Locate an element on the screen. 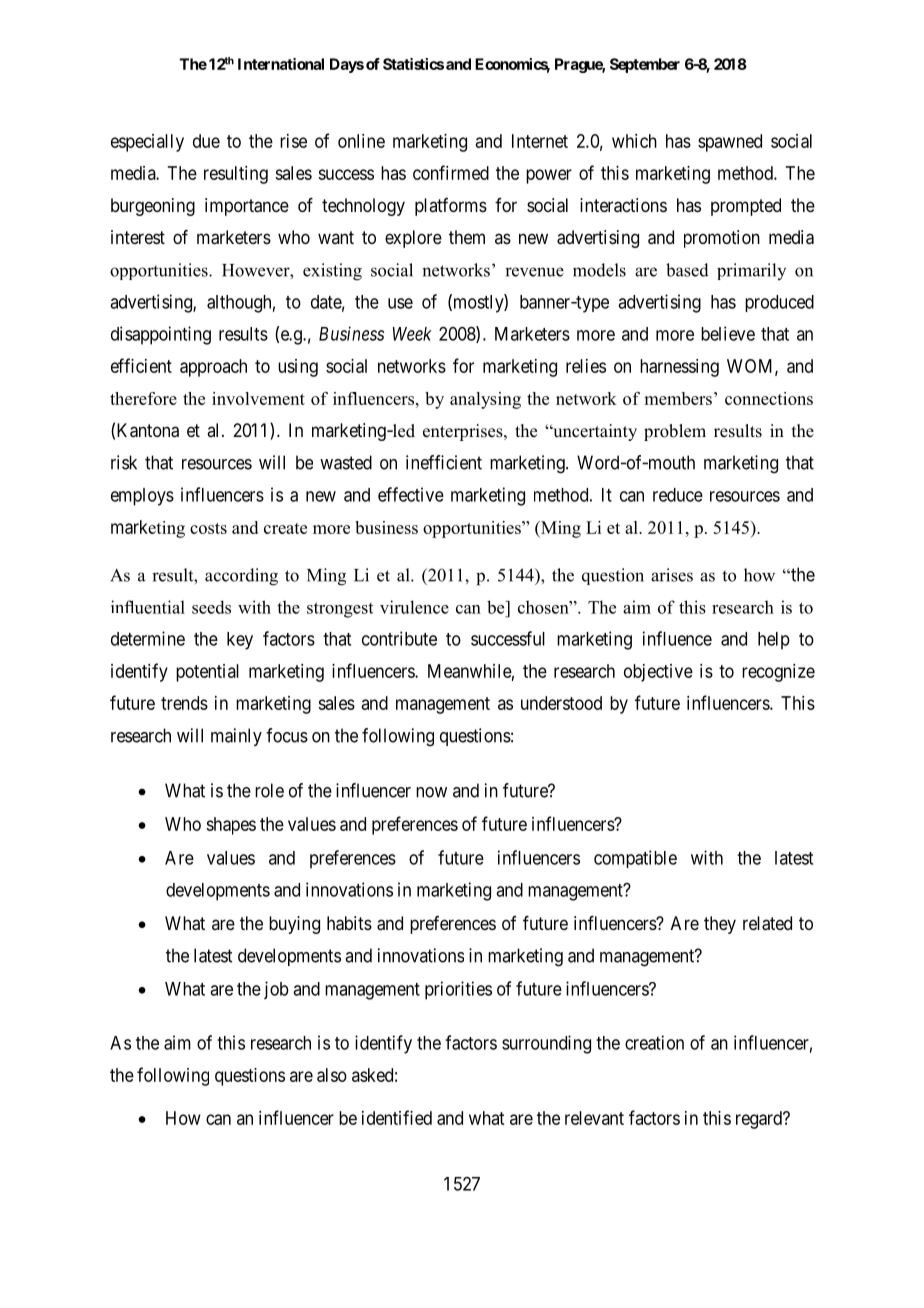 This screenshot has width=924, height=1308. spawned is located at coordinates (730, 143).
